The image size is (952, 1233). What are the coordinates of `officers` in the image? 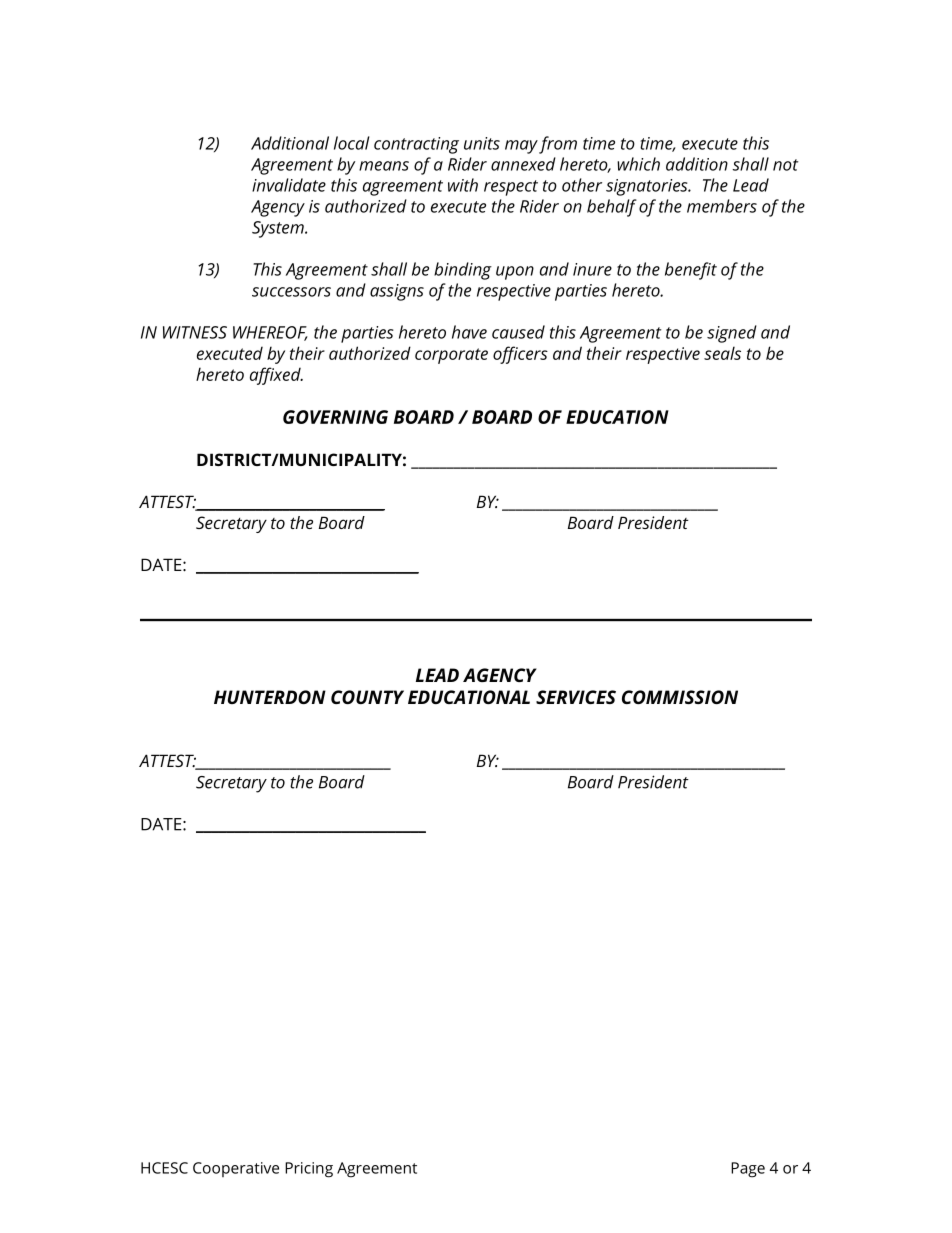 It's located at (520, 355).
